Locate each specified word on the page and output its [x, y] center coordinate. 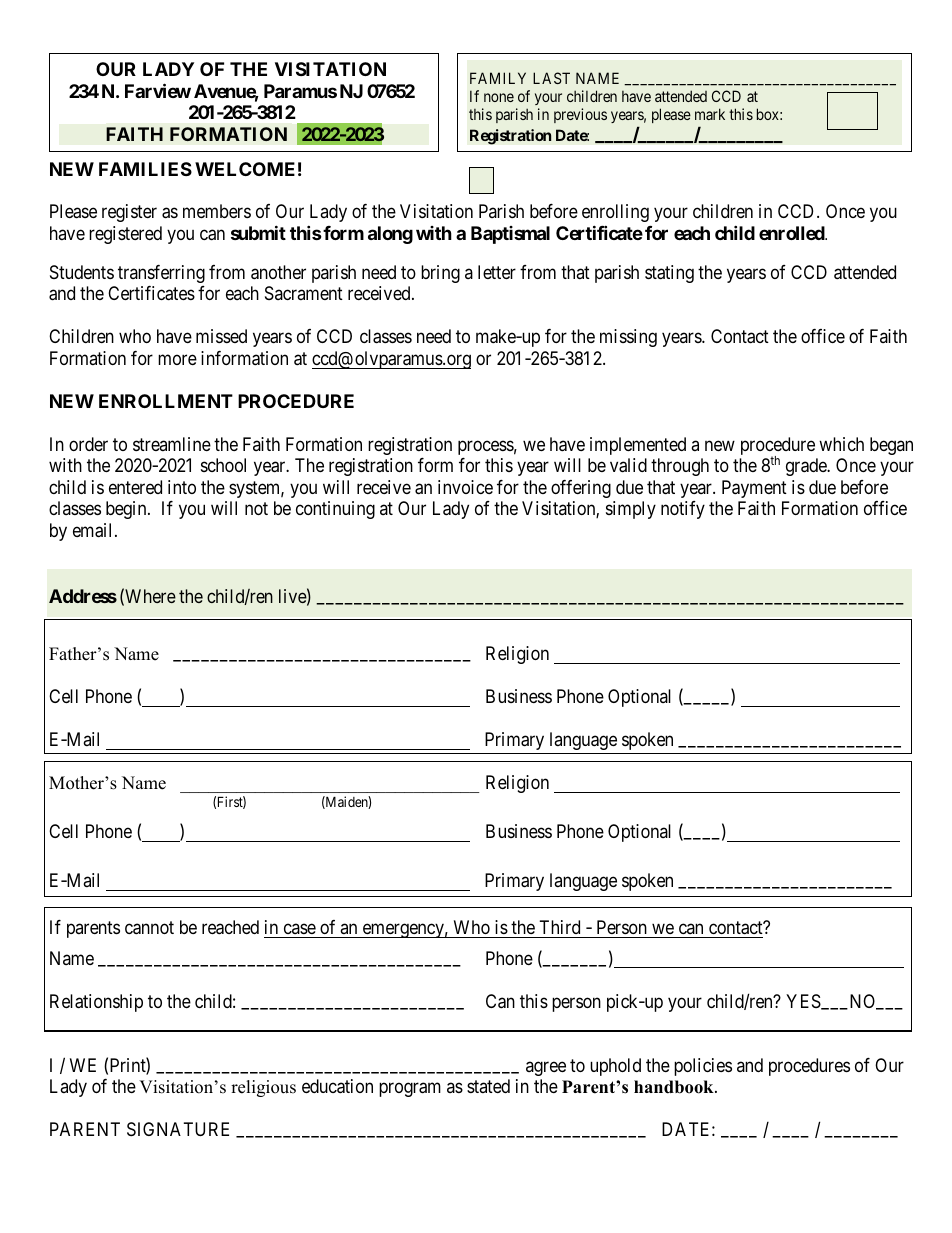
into [182, 487]
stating [669, 274]
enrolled [792, 233]
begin [127, 510]
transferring [161, 274]
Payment [754, 489]
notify [683, 510]
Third [560, 927]
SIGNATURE [178, 1129]
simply [631, 510]
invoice [465, 487]
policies [703, 1067]
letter [497, 272]
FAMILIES [145, 169]
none [499, 97]
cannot [149, 928]
